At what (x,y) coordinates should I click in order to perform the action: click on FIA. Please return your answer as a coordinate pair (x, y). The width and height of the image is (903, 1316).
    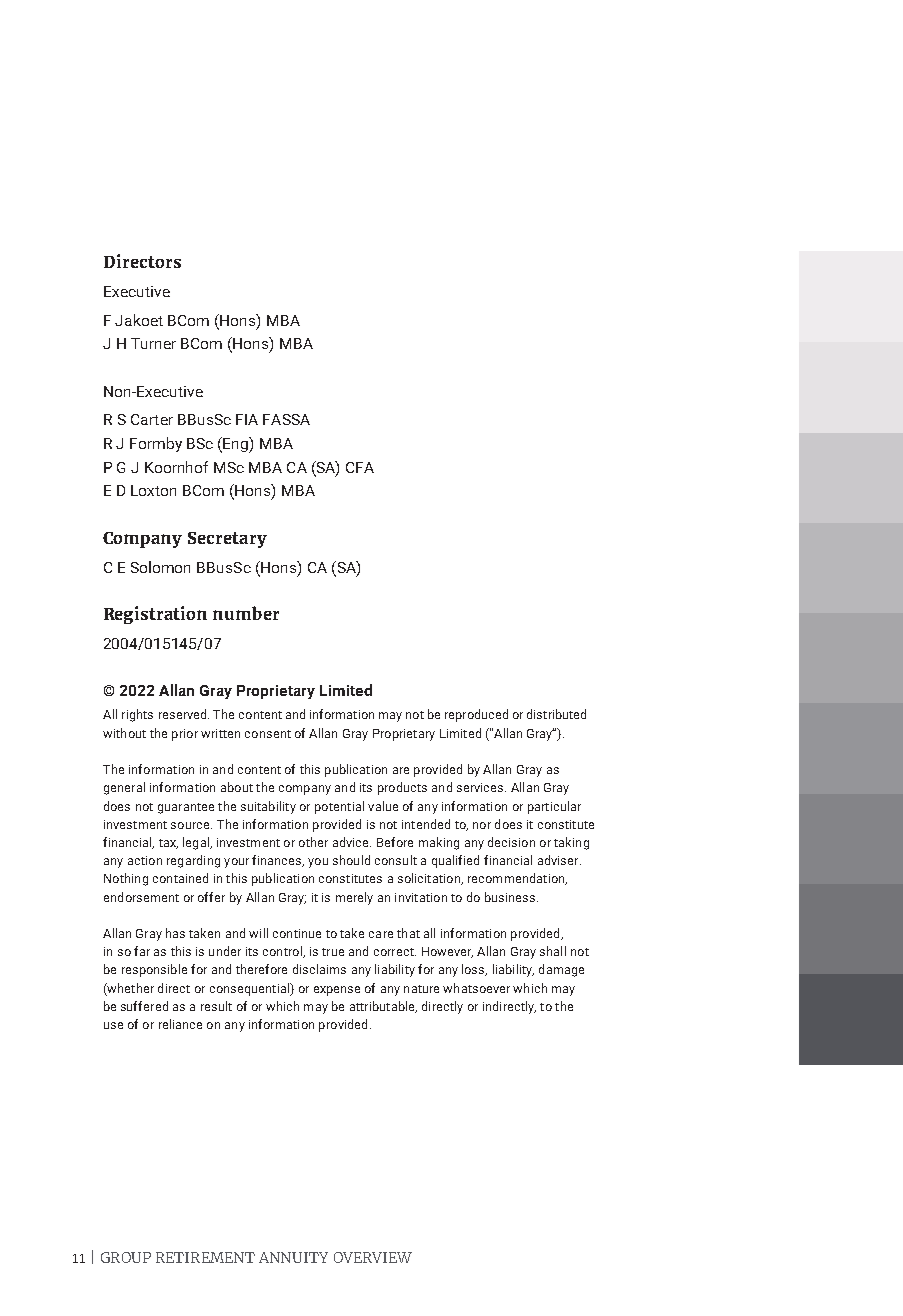
    Looking at the image, I should click on (247, 419).
